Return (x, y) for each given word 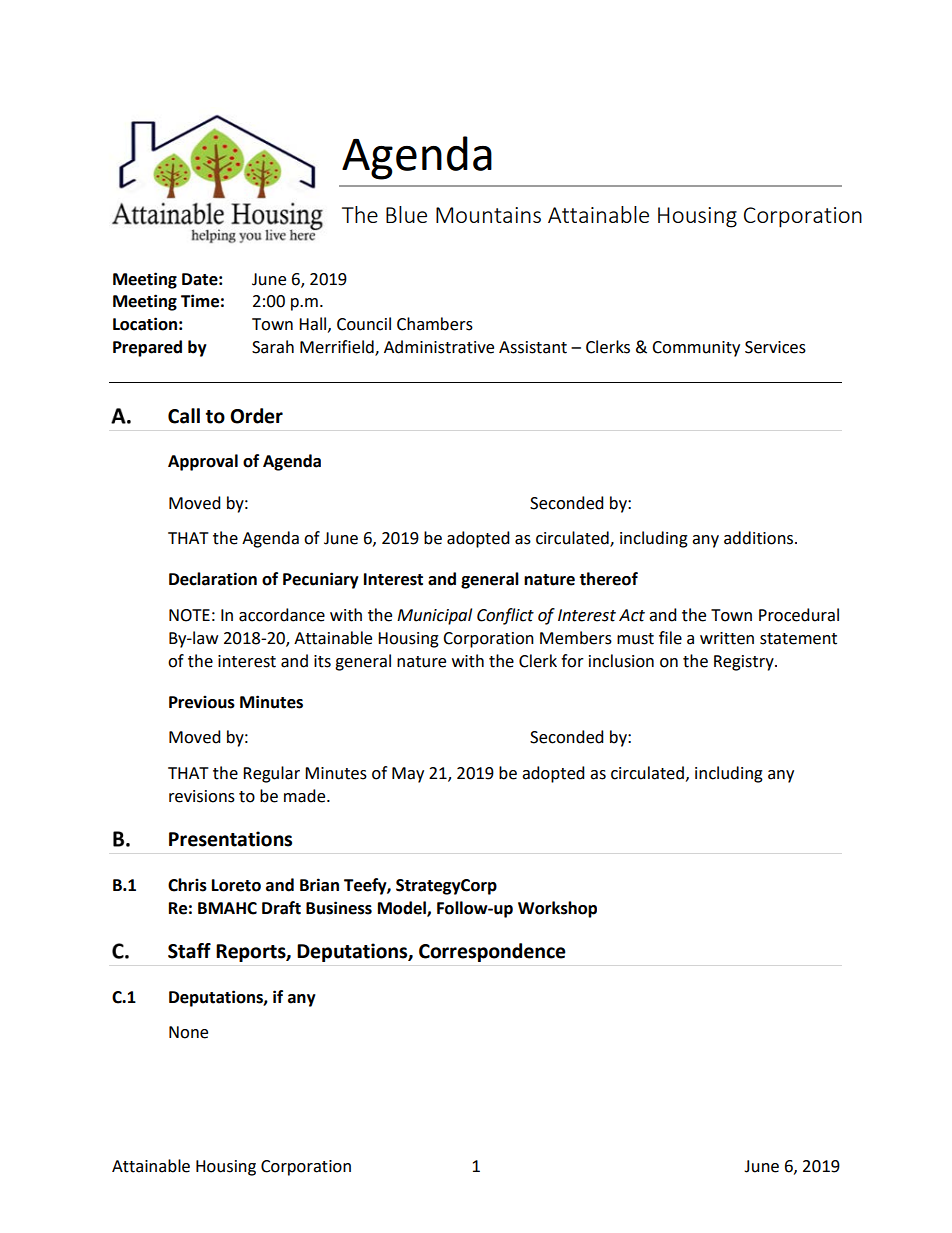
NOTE (189, 615)
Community (696, 349)
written (727, 638)
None (188, 1032)
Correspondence (492, 952)
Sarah (273, 347)
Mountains (488, 215)
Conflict (505, 616)
